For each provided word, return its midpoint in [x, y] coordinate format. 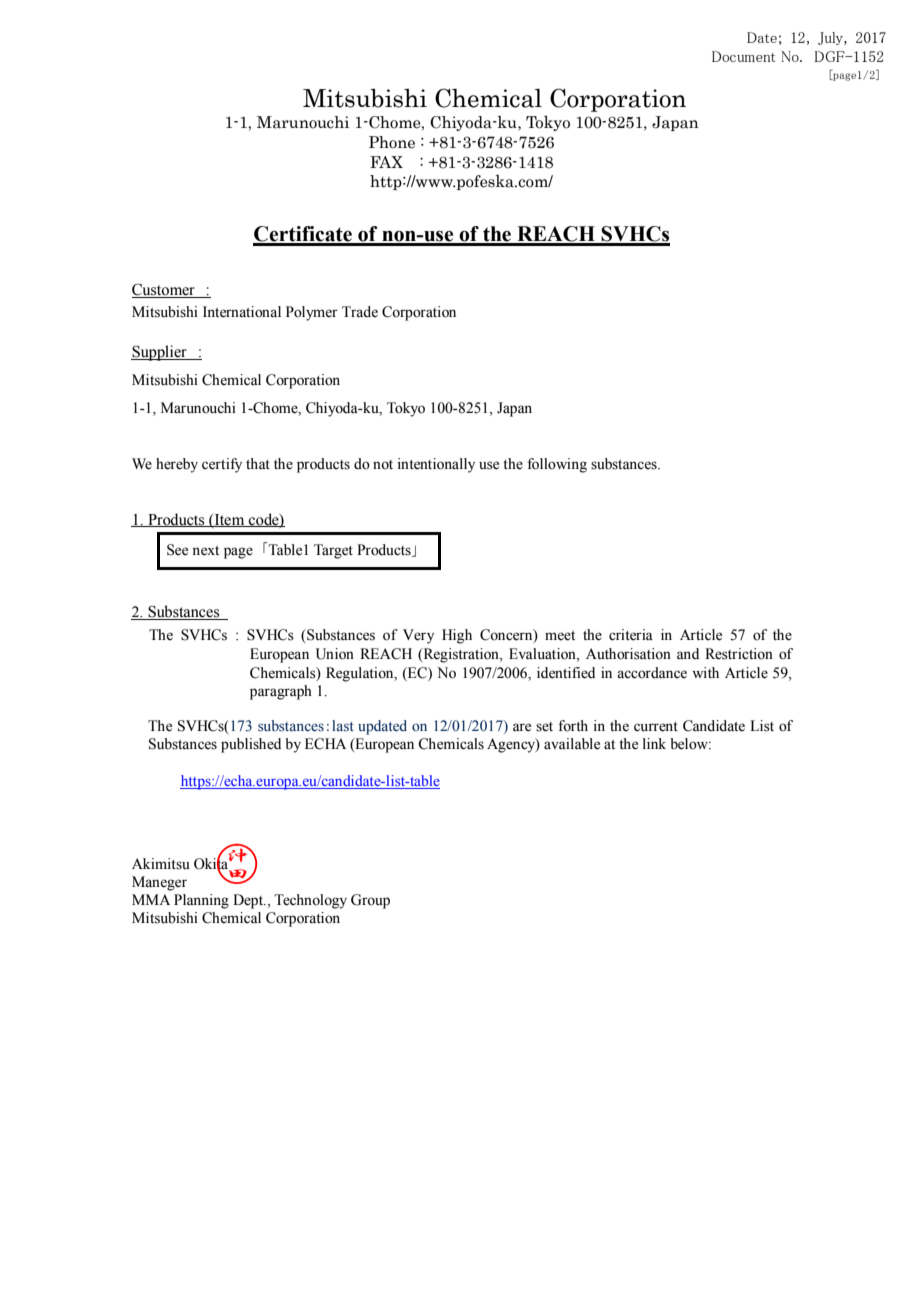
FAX [386, 162]
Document [743, 56]
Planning [201, 901]
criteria [631, 635]
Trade [360, 312]
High [457, 636]
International [242, 312]
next [205, 551]
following [557, 465]
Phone [392, 142]
